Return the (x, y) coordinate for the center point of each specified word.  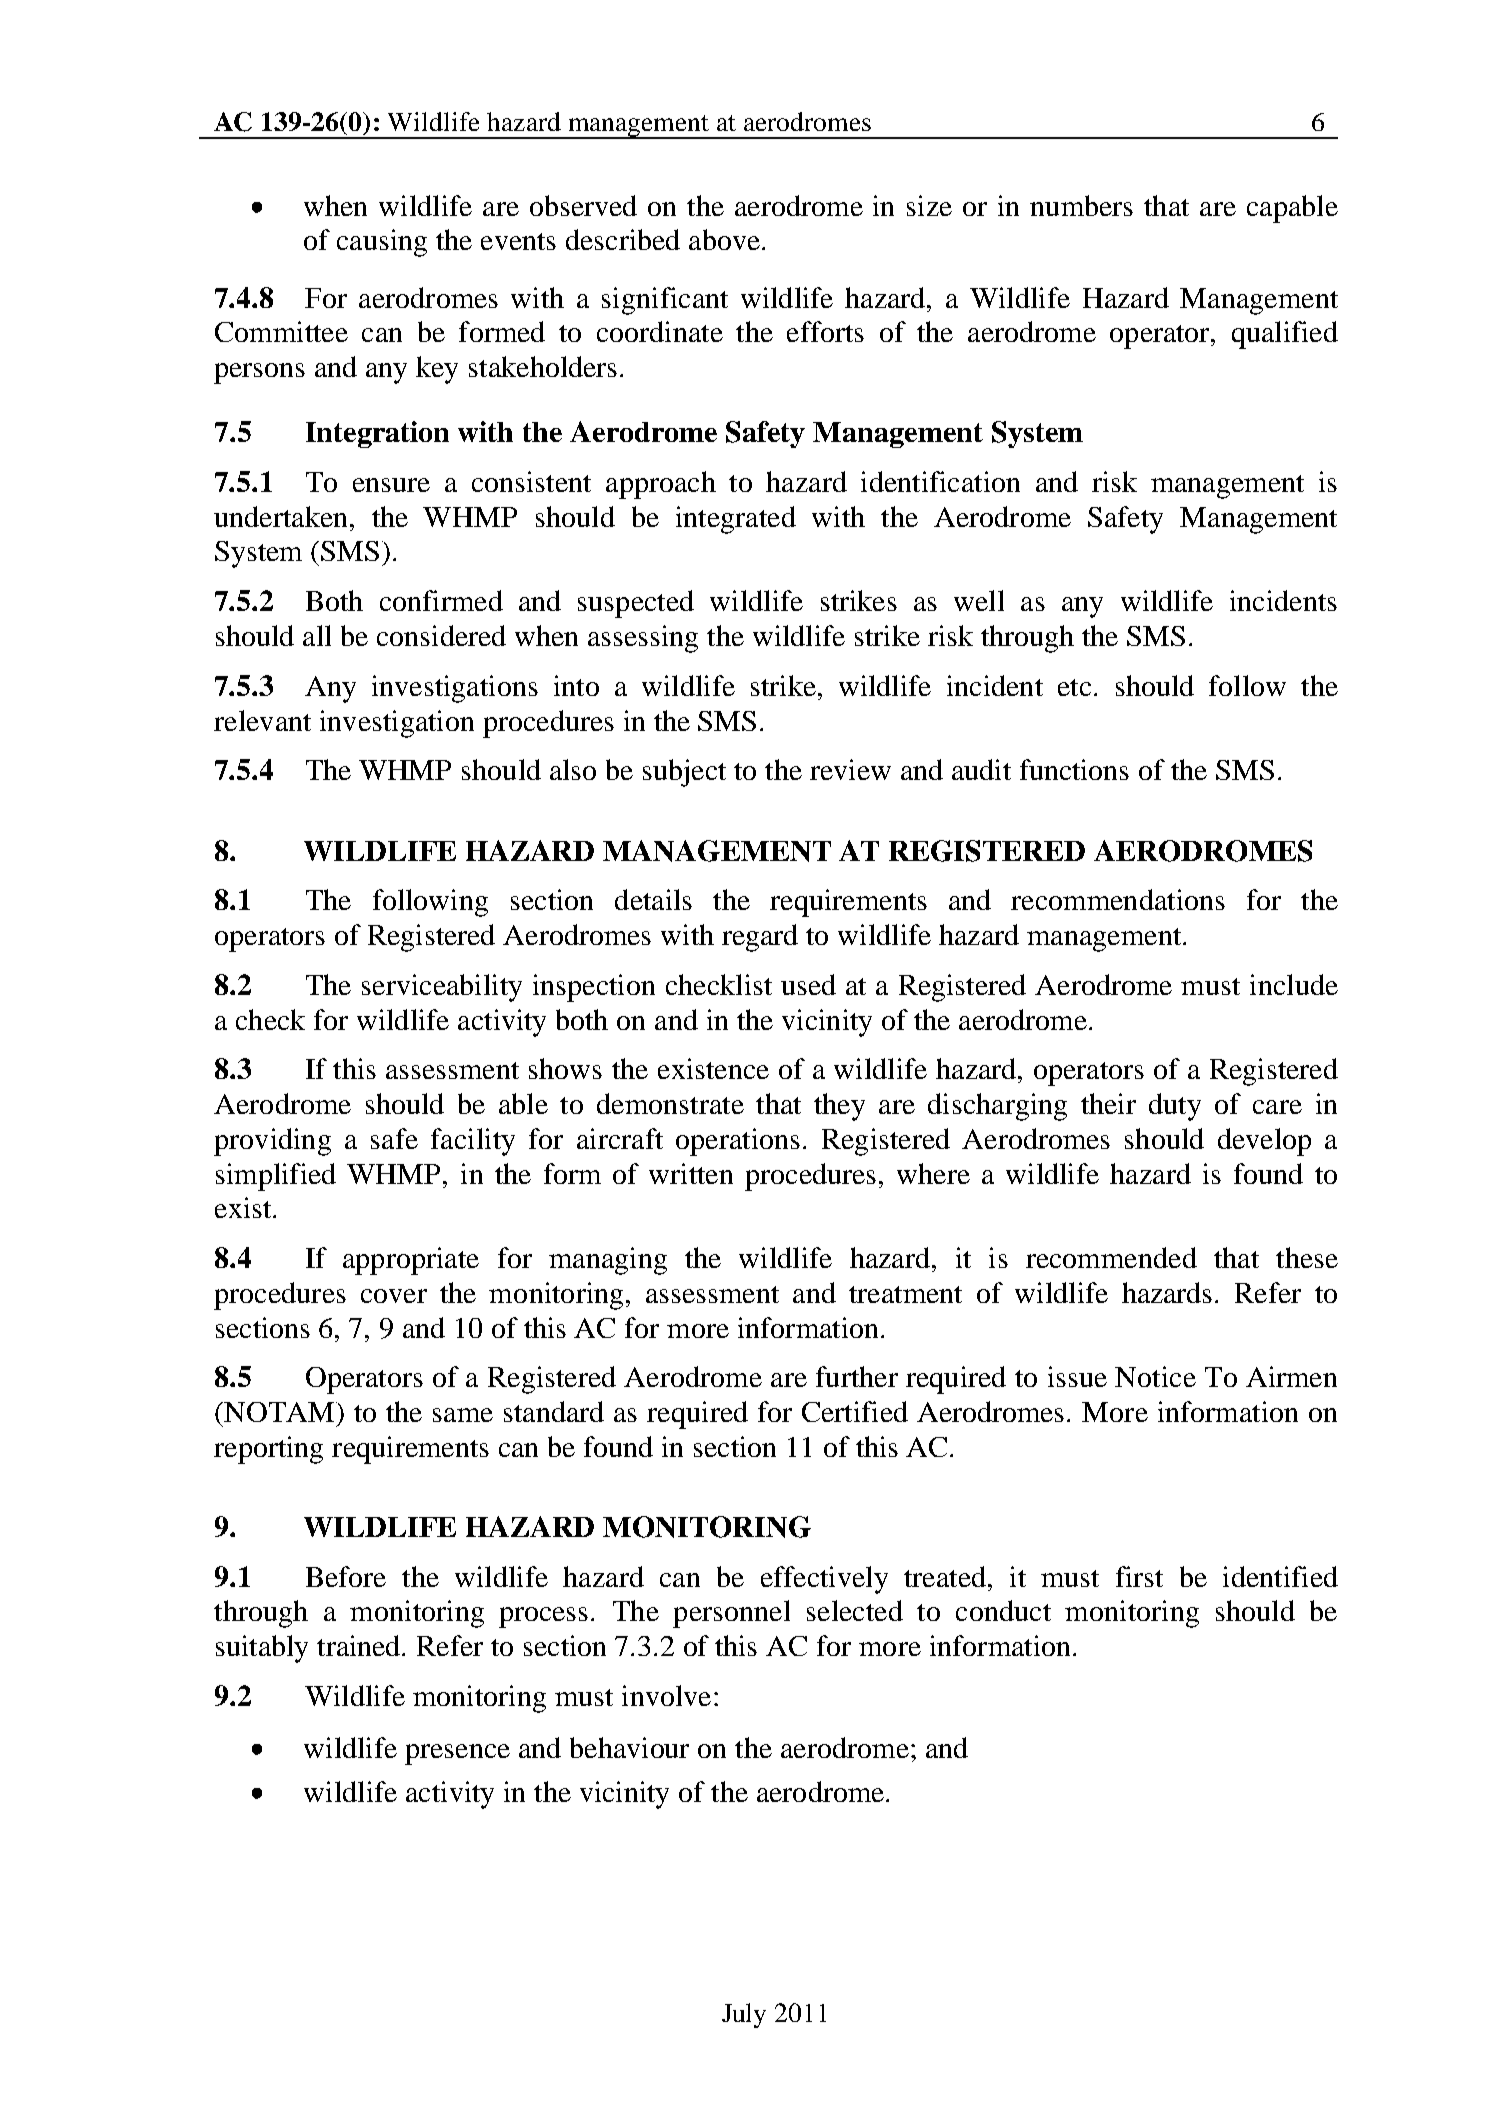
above (724, 239)
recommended (1111, 1257)
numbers (1081, 205)
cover (394, 1296)
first (1139, 1576)
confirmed (441, 600)
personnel (731, 1614)
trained (360, 1645)
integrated (736, 520)
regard (760, 938)
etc (1074, 687)
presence (457, 1754)
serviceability (442, 988)
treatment (905, 1294)
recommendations (1118, 899)
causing (382, 243)
